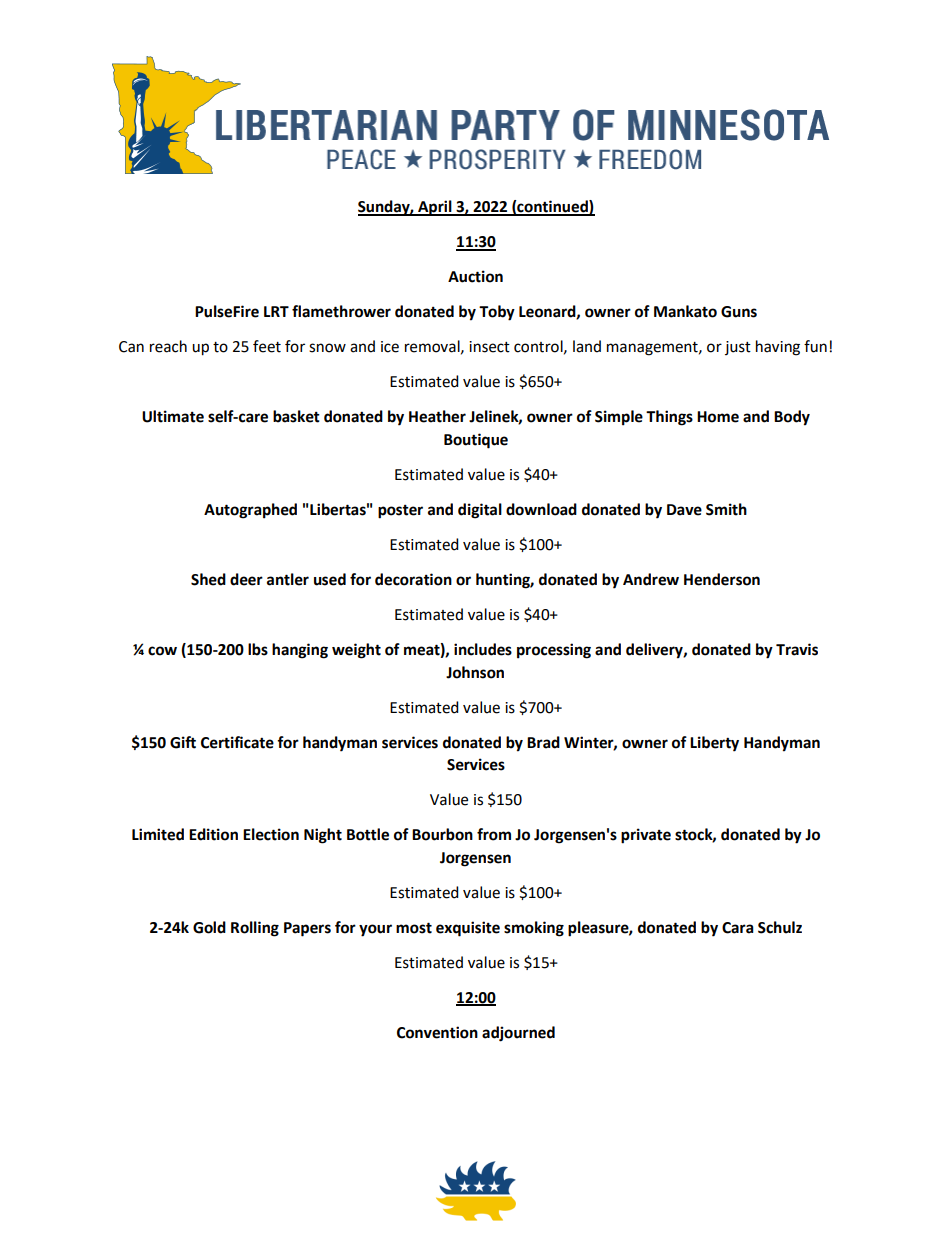  Describe the element at coordinates (258, 649) in the screenshot. I see `lbs` at that location.
